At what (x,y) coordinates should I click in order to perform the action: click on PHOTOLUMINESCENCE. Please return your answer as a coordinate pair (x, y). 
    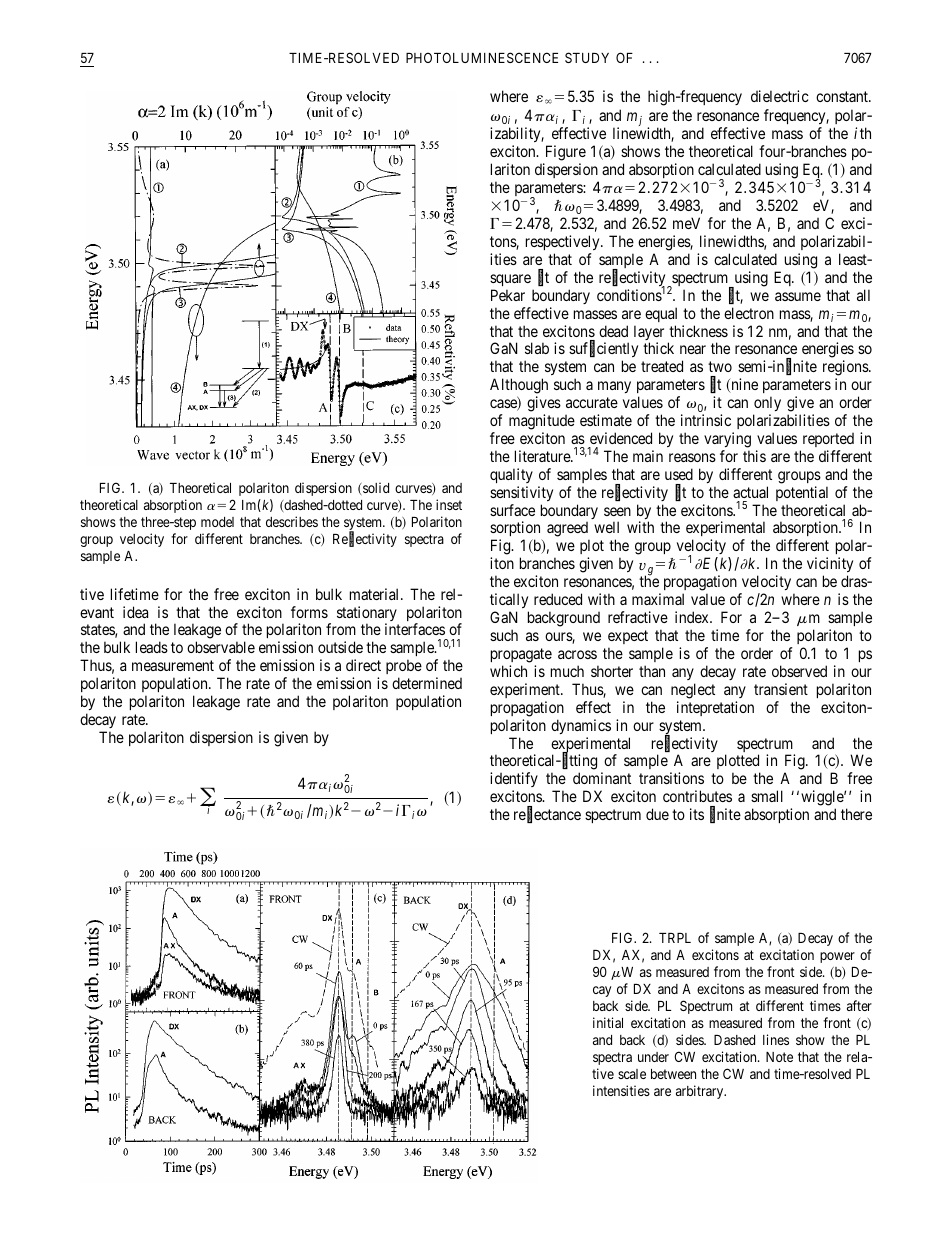
    Looking at the image, I should click on (482, 57).
